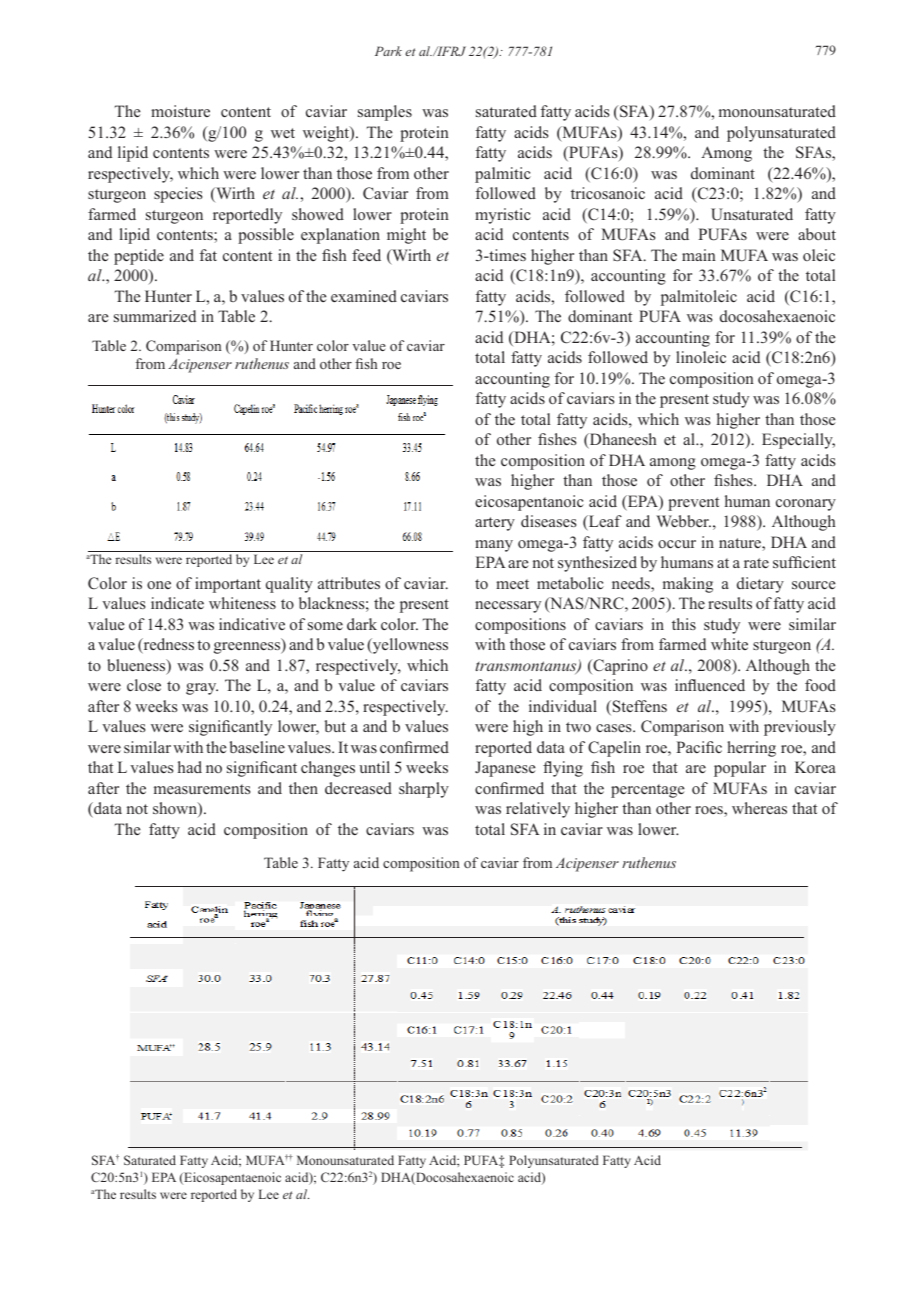 The width and height of the screenshot is (924, 1308). I want to click on moisture, so click(180, 111).
